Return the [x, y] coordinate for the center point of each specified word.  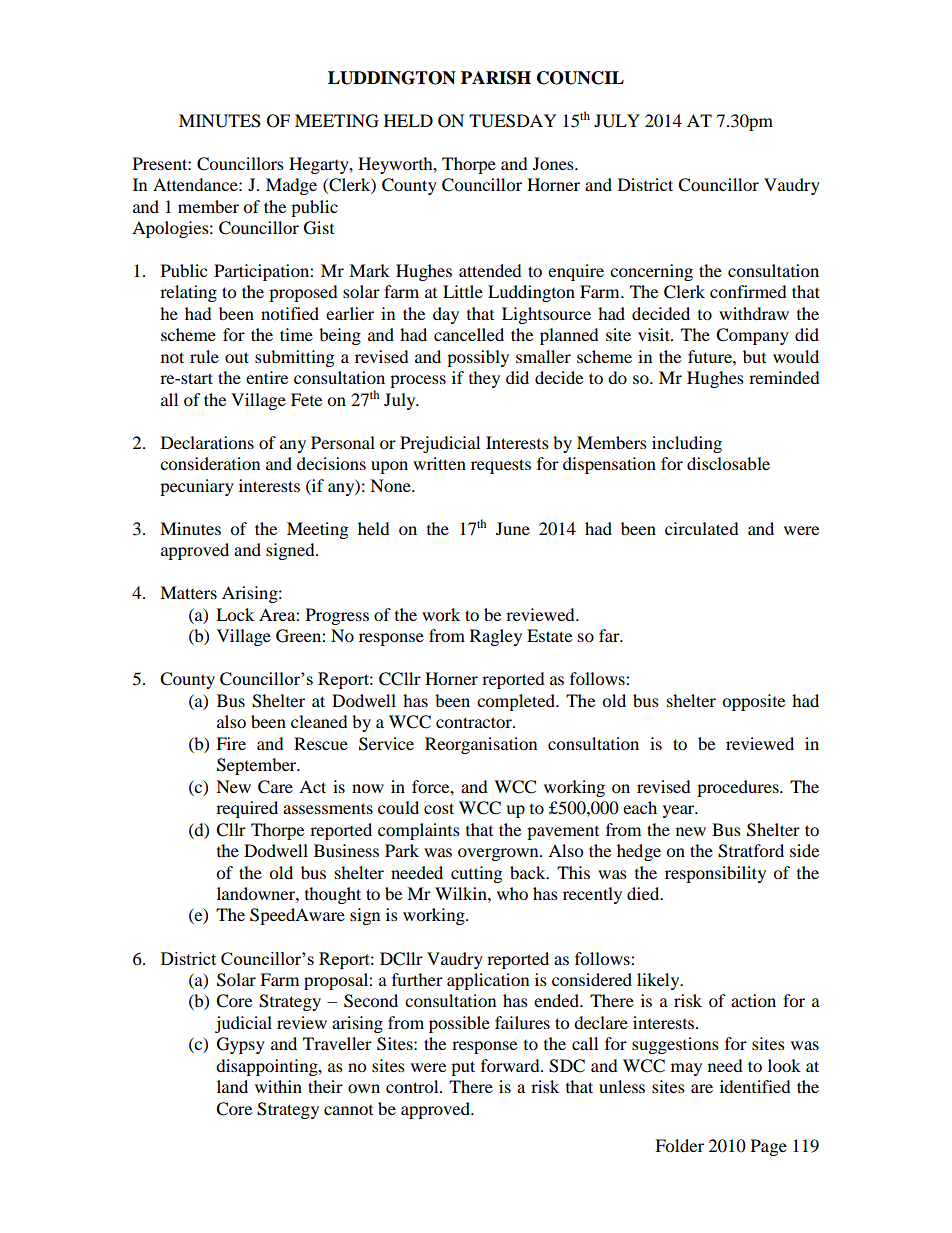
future [711, 356]
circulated [702, 528]
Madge [291, 186]
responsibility [715, 874]
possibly [478, 358]
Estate [549, 635]
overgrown [499, 854]
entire [267, 377]
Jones [554, 163]
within [278, 1086]
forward [511, 1065]
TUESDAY [513, 121]
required [247, 809]
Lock [235, 614]
